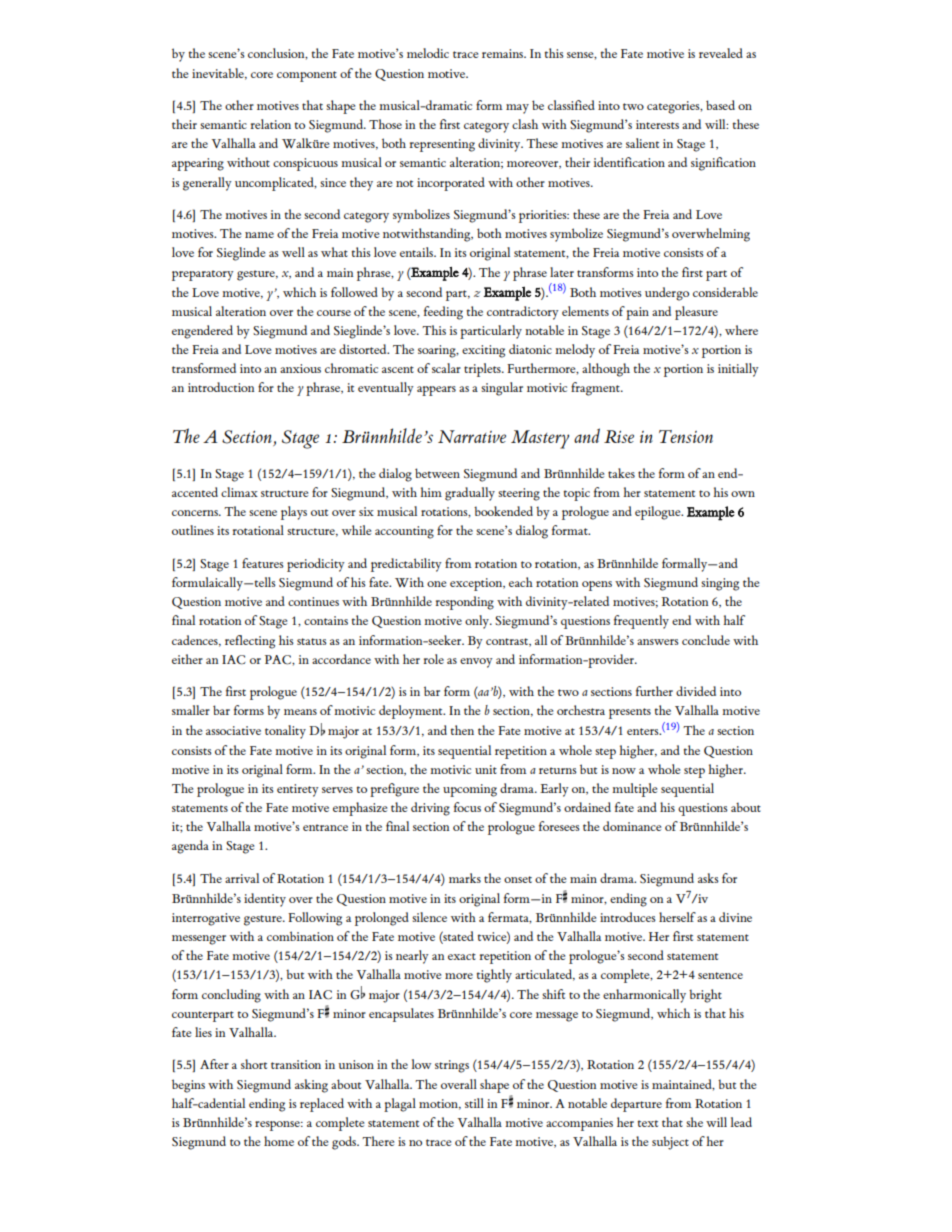  What do you see at coordinates (428, 53) in the screenshot?
I see `melodic` at bounding box center [428, 53].
